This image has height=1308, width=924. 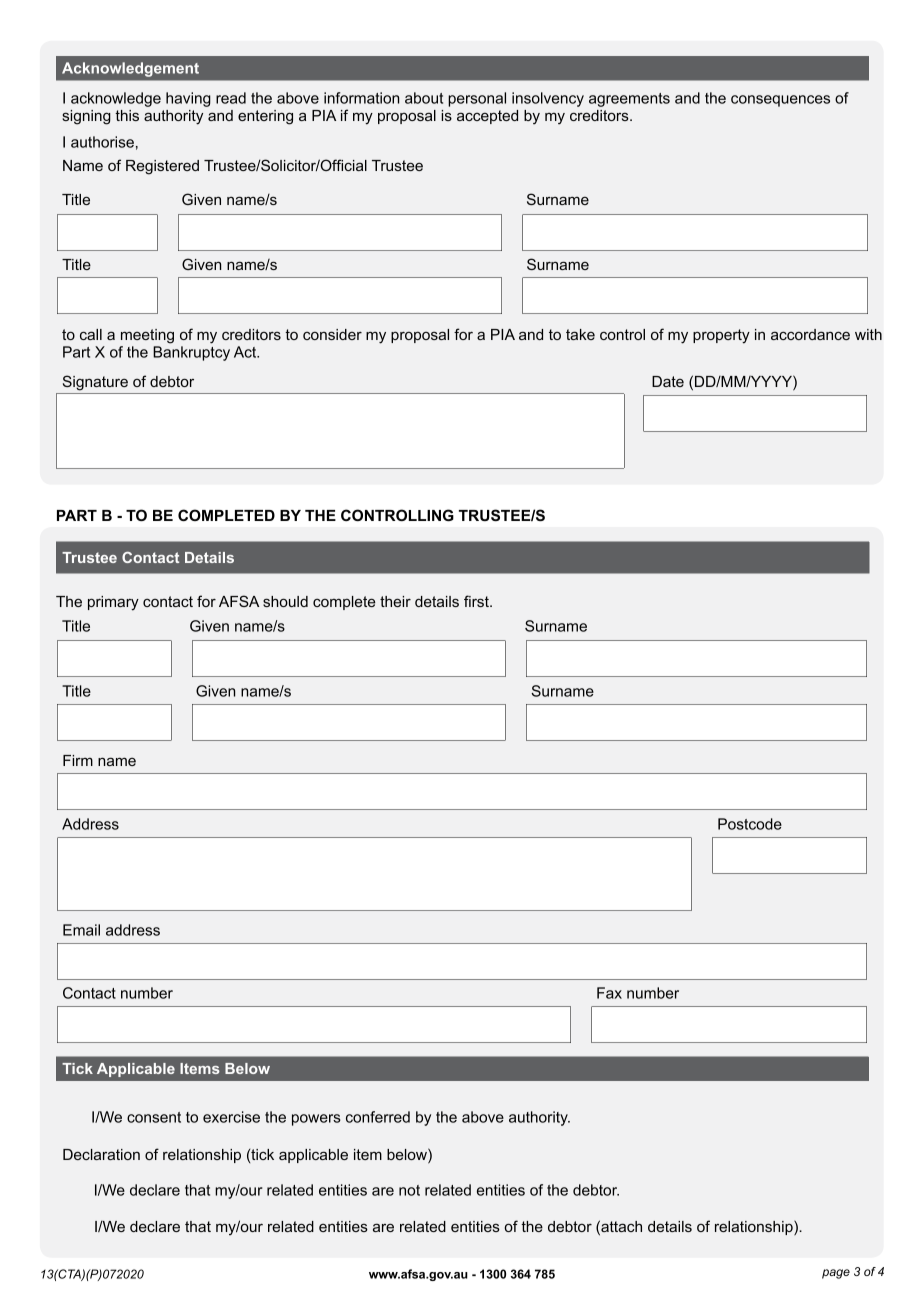 What do you see at coordinates (162, 167) in the image?
I see `Registered` at bounding box center [162, 167].
